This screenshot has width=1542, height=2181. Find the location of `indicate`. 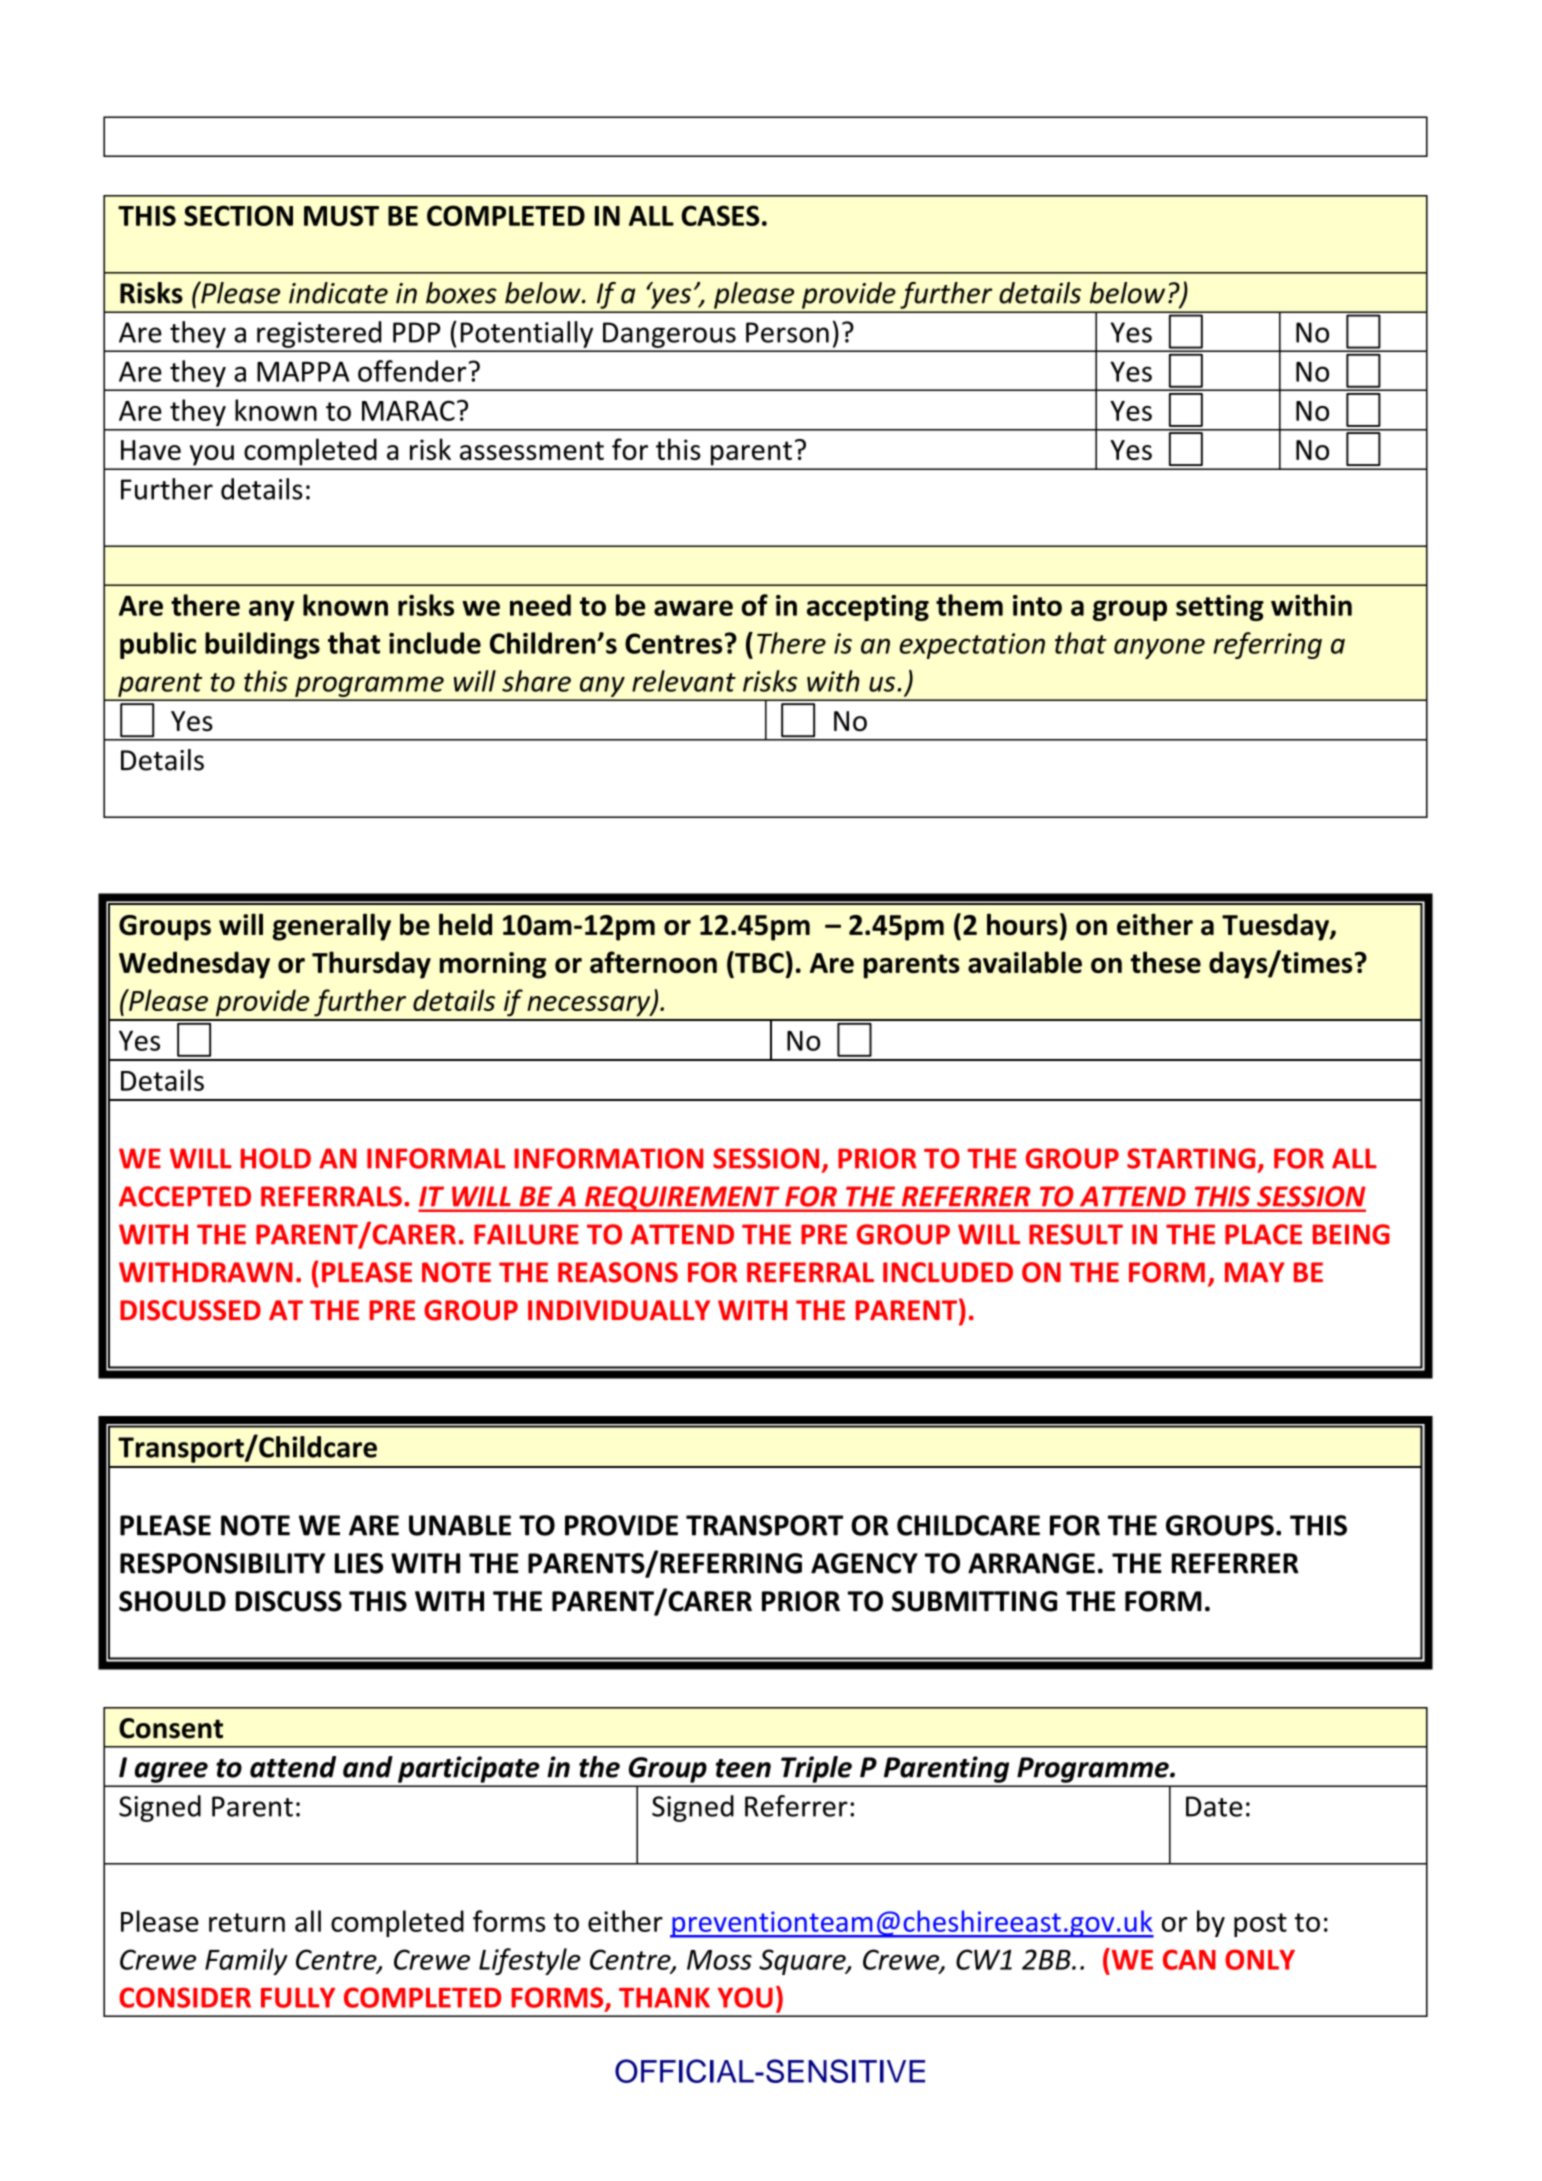

indicate is located at coordinates (338, 293).
